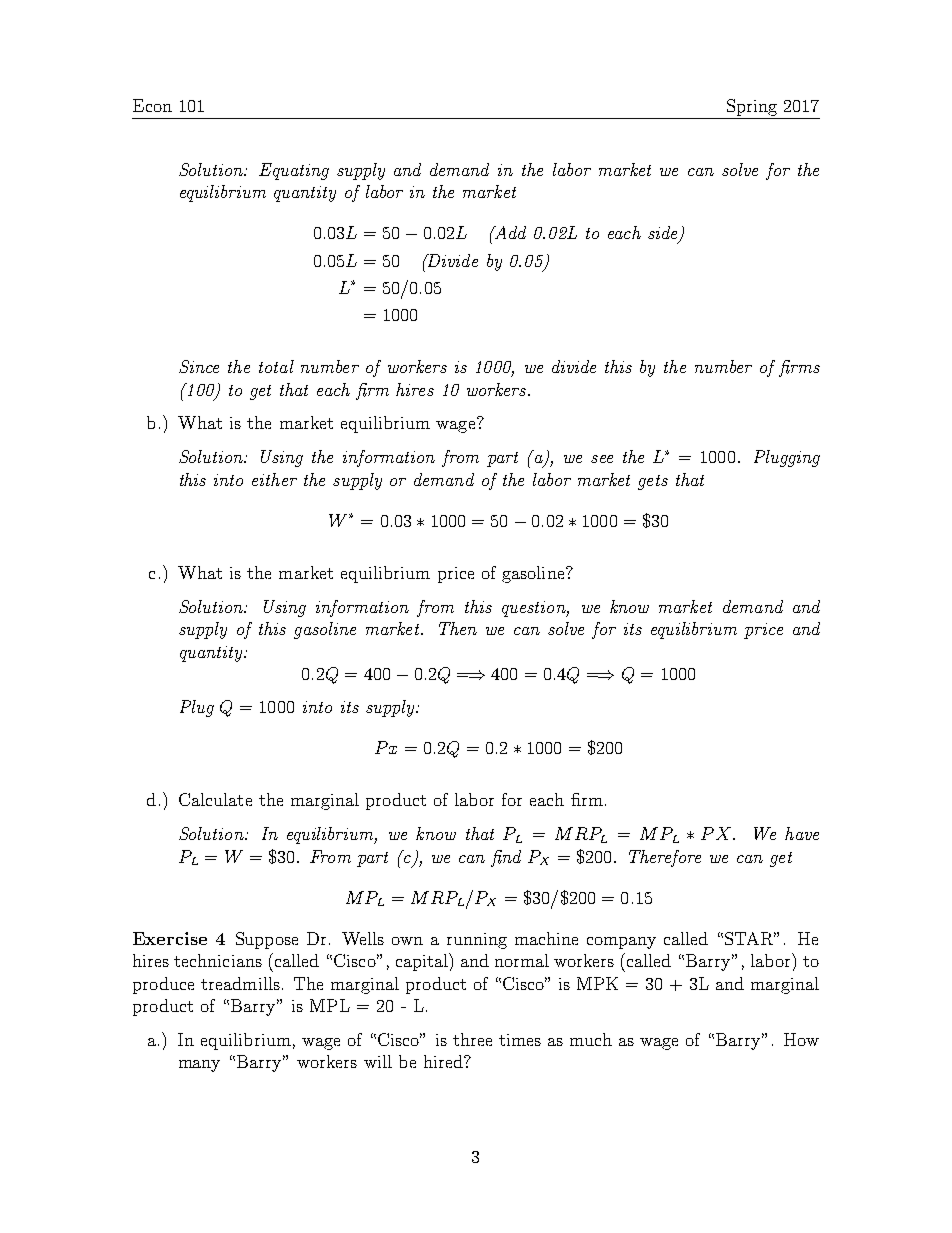  I want to click on Then, so click(458, 628).
